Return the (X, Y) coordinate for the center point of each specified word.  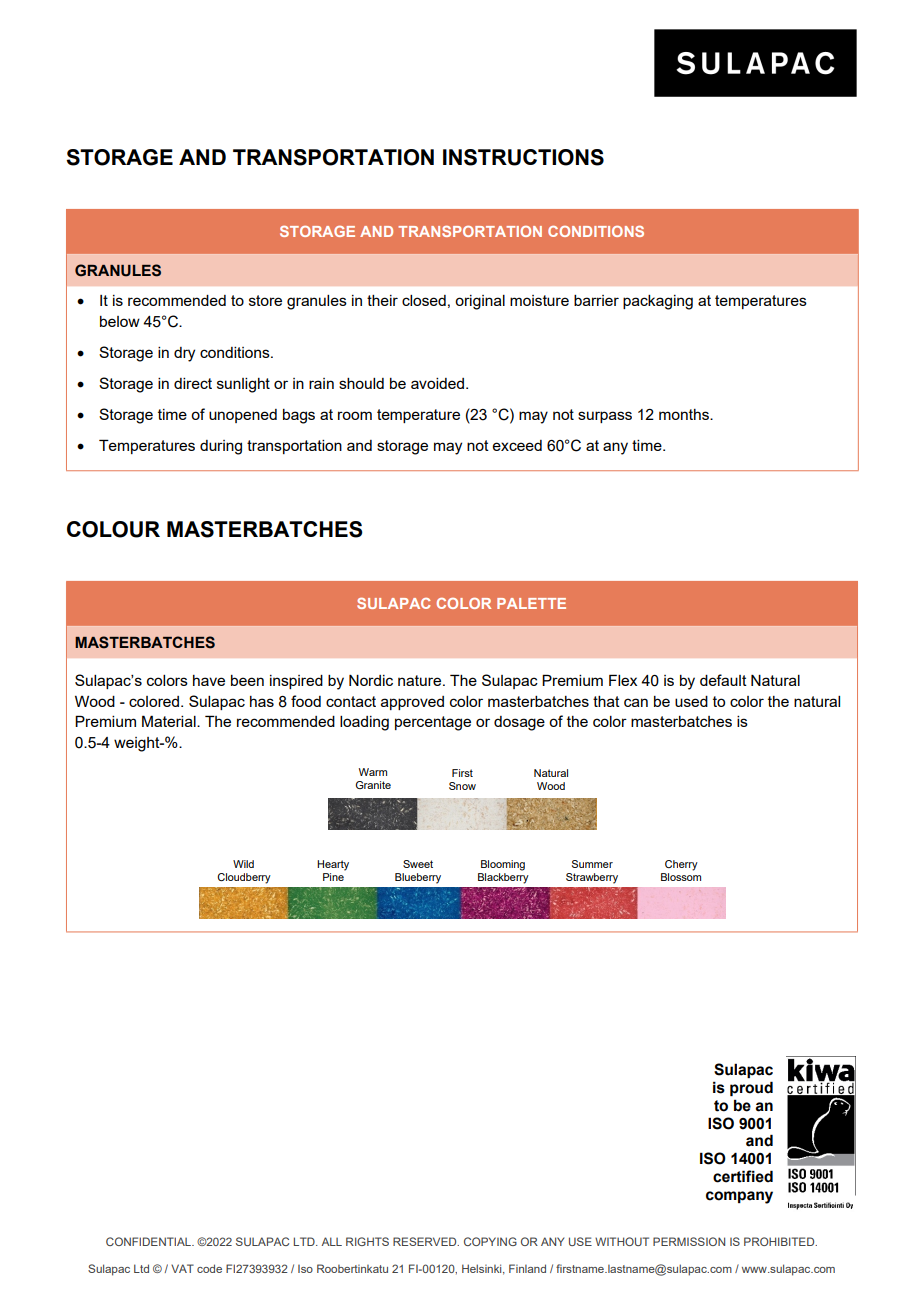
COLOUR (113, 529)
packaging (658, 302)
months (685, 414)
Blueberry (418, 878)
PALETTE (531, 603)
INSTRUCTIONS (523, 157)
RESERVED (426, 1241)
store (265, 300)
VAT (182, 1268)
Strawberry (592, 878)
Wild (243, 864)
